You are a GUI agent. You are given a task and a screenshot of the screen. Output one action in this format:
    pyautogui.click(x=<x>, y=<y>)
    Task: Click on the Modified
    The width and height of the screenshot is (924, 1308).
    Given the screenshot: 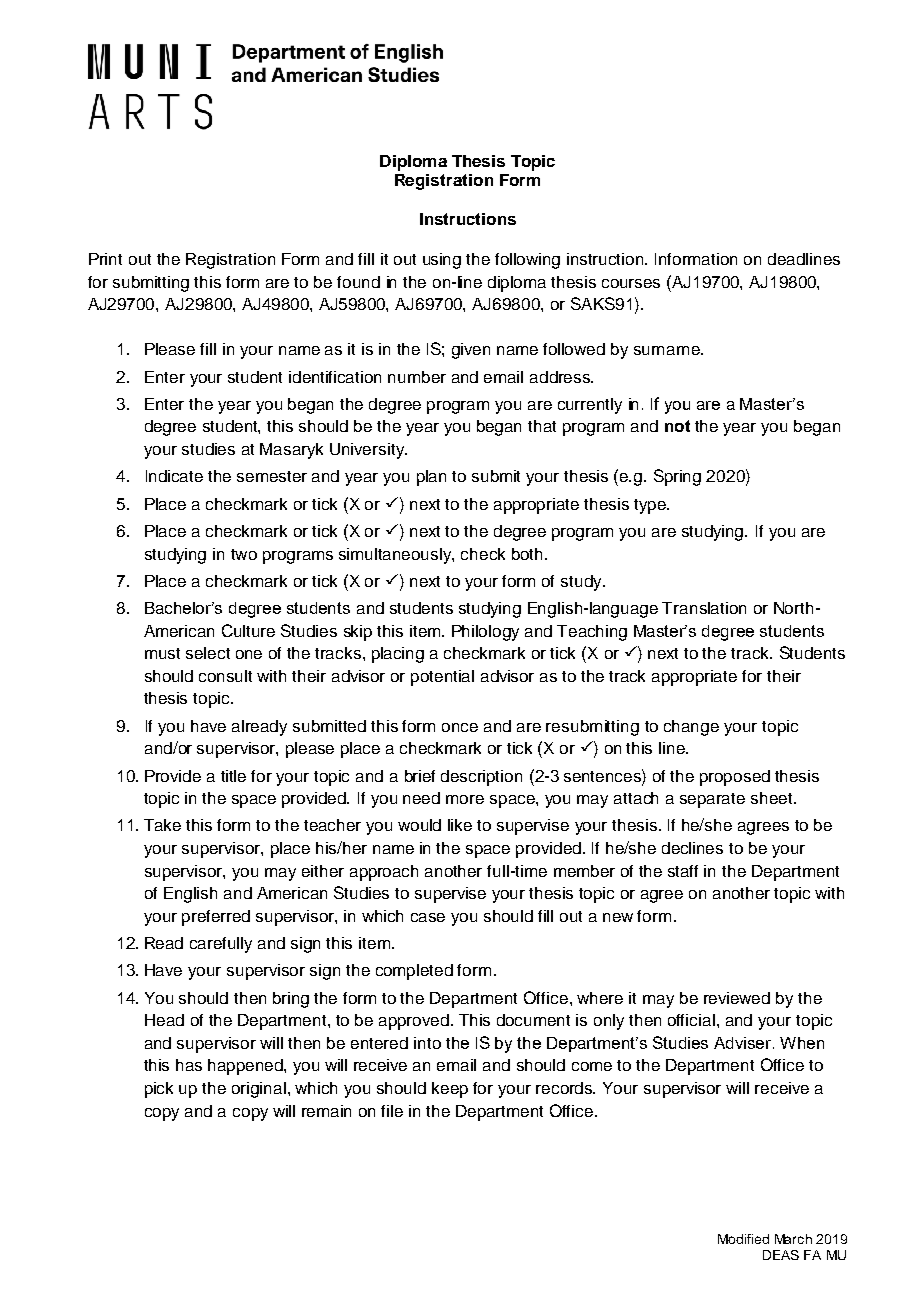 What is the action you would take?
    pyautogui.click(x=743, y=1239)
